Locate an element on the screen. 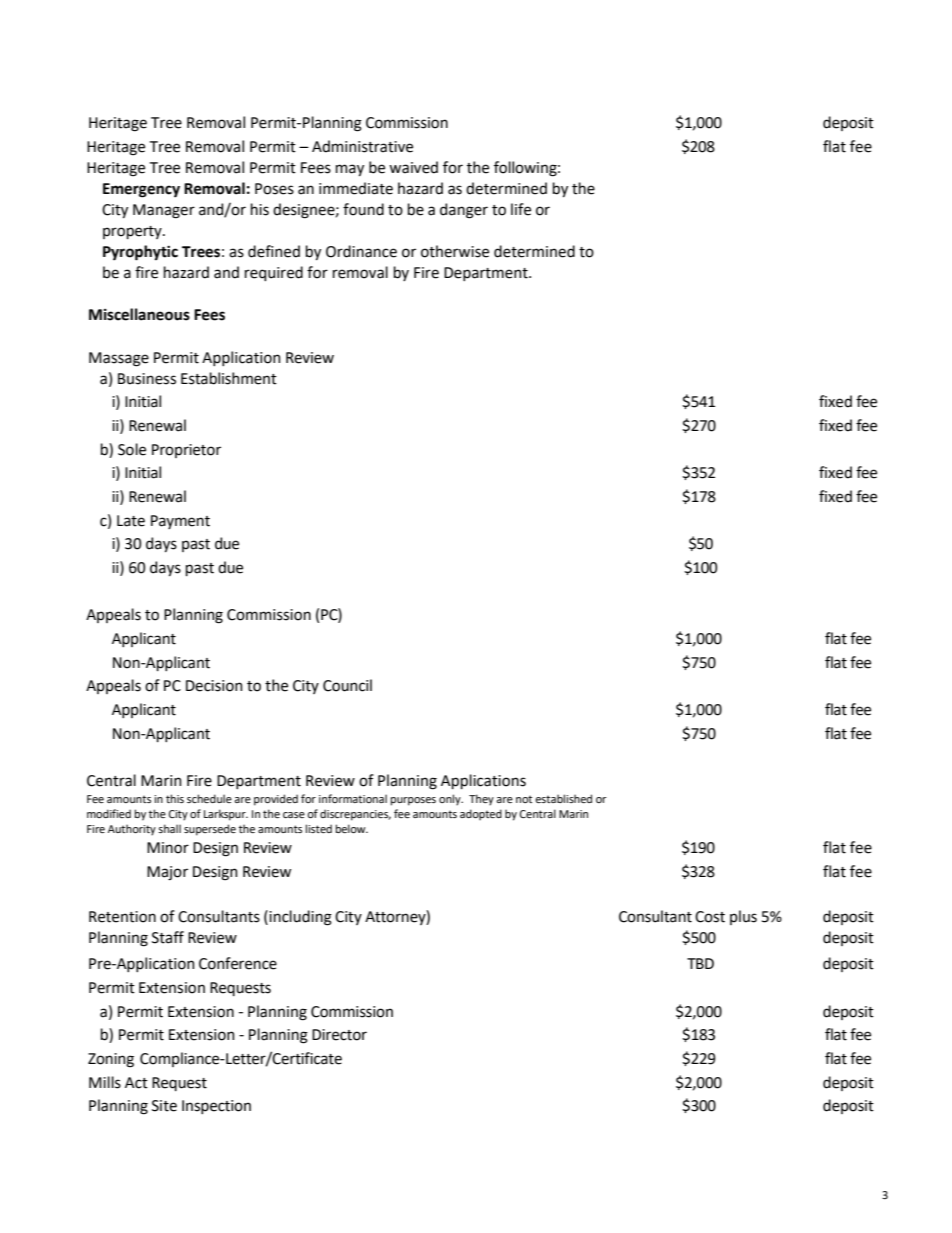 This screenshot has width=952, height=1233. Establishment is located at coordinates (229, 378).
